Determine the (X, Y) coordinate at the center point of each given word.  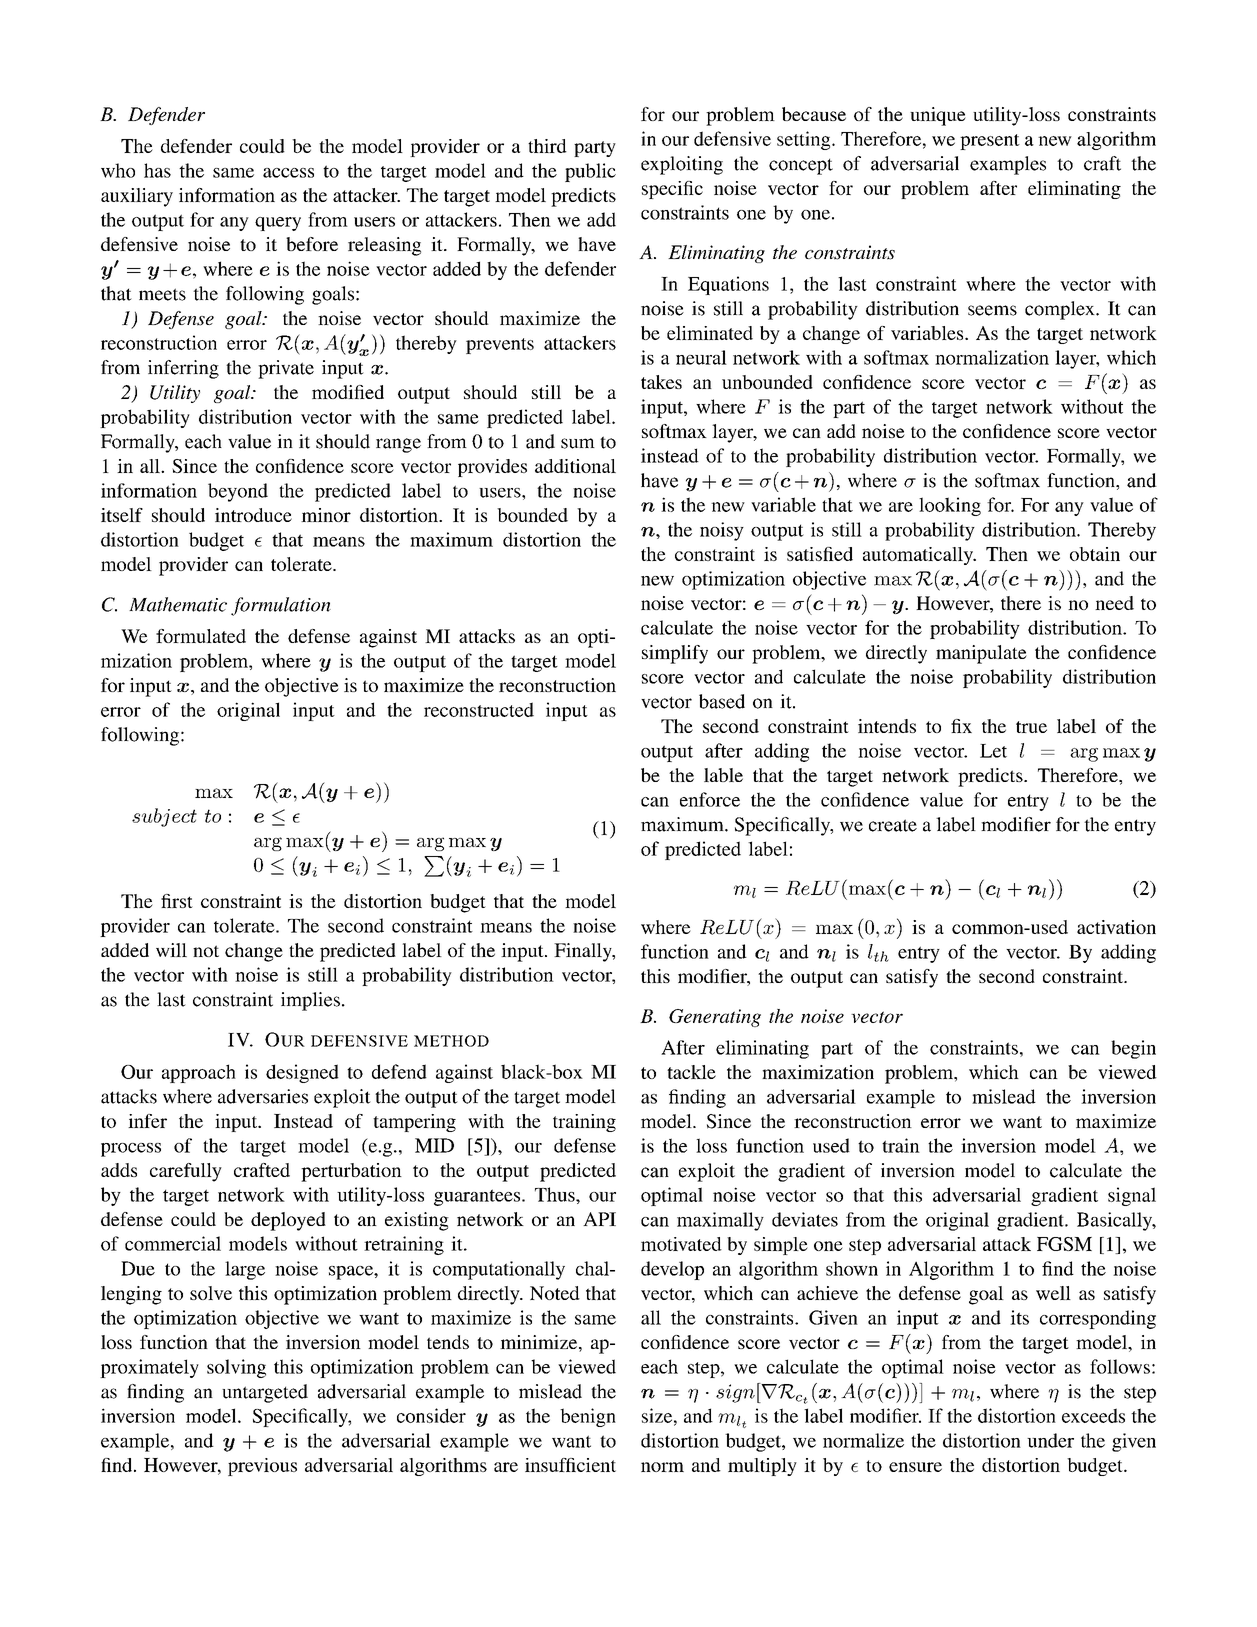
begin (1133, 1049)
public (590, 172)
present (990, 142)
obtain (1095, 554)
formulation (281, 606)
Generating (715, 1018)
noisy (722, 531)
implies (310, 1001)
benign (588, 1417)
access (288, 173)
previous (262, 1467)
